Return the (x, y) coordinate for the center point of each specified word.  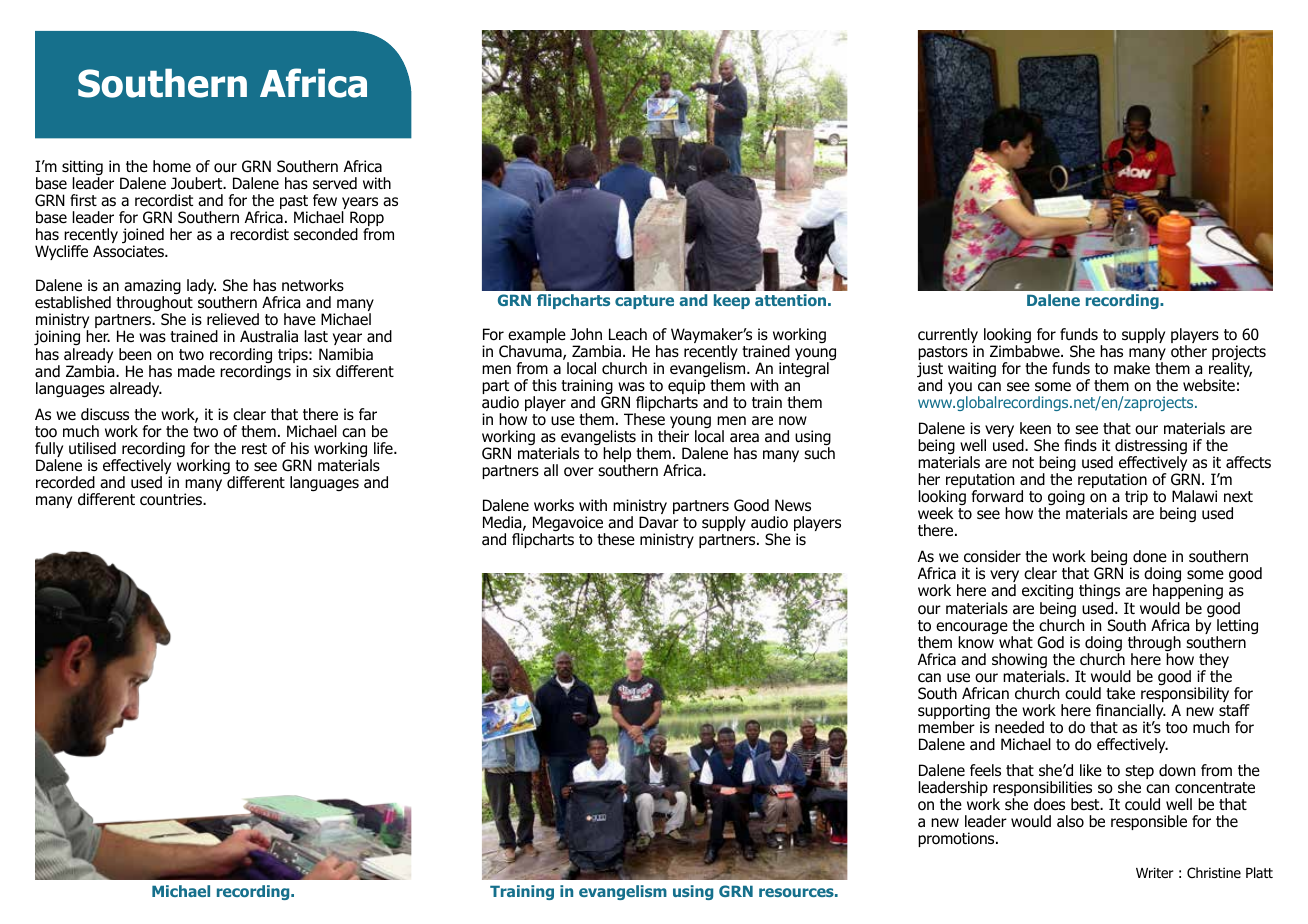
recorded (65, 482)
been (135, 354)
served (335, 183)
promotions (957, 839)
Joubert (198, 183)
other (1189, 351)
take (1120, 693)
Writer (1154, 872)
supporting (954, 713)
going (1066, 498)
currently (948, 337)
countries (172, 499)
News (793, 505)
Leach (628, 334)
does (1049, 804)
